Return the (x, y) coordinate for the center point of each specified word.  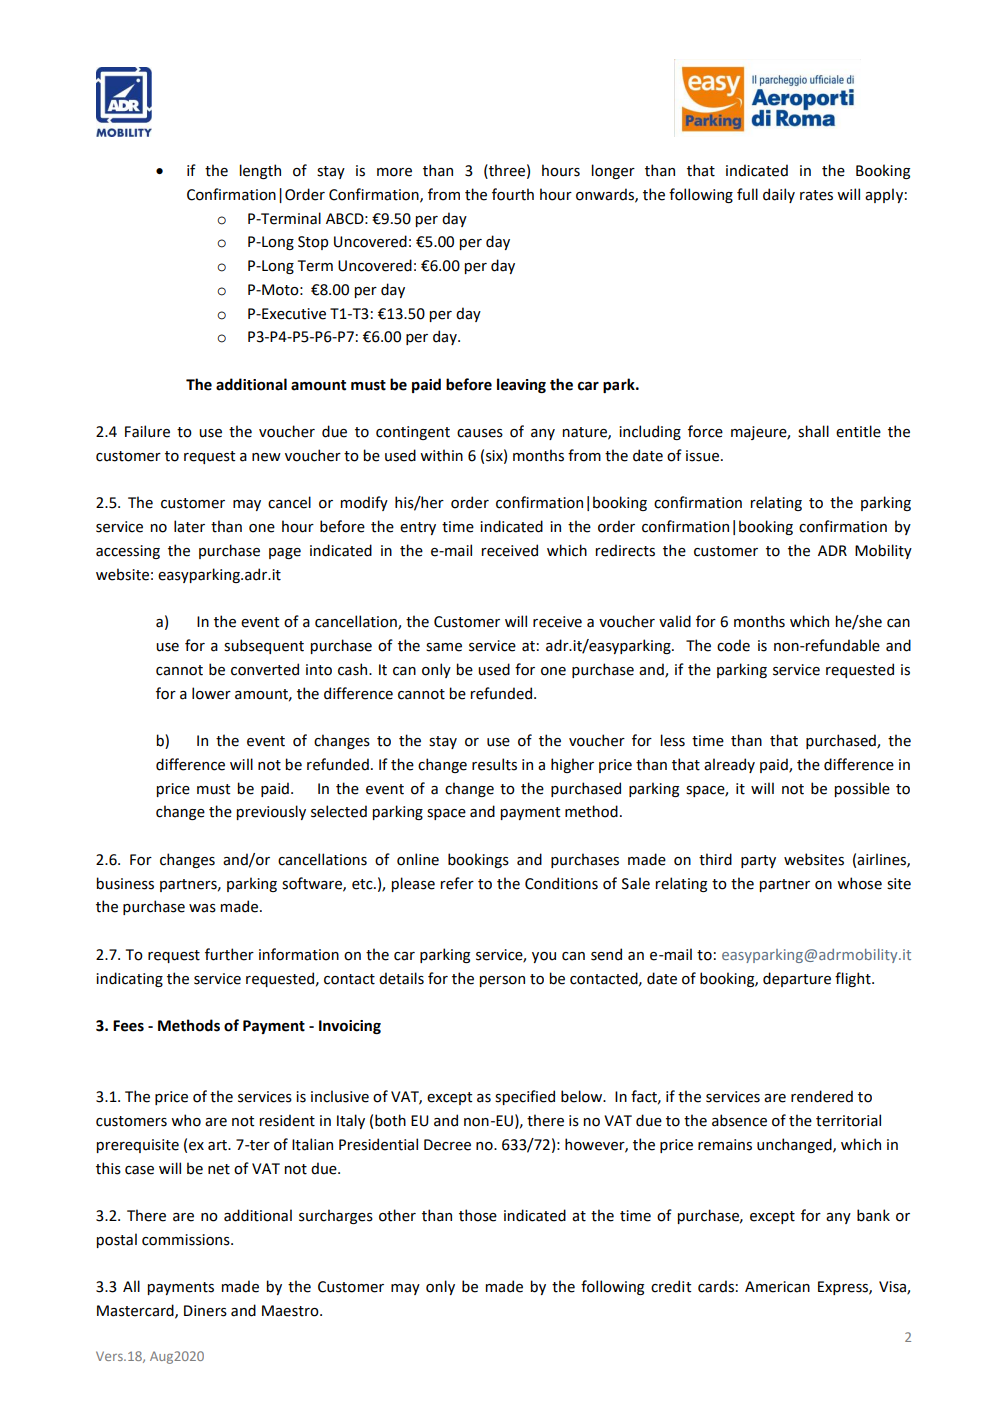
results (494, 764)
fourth (513, 194)
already (729, 765)
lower (211, 693)
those (478, 1215)
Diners (205, 1311)
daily (779, 195)
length (260, 171)
